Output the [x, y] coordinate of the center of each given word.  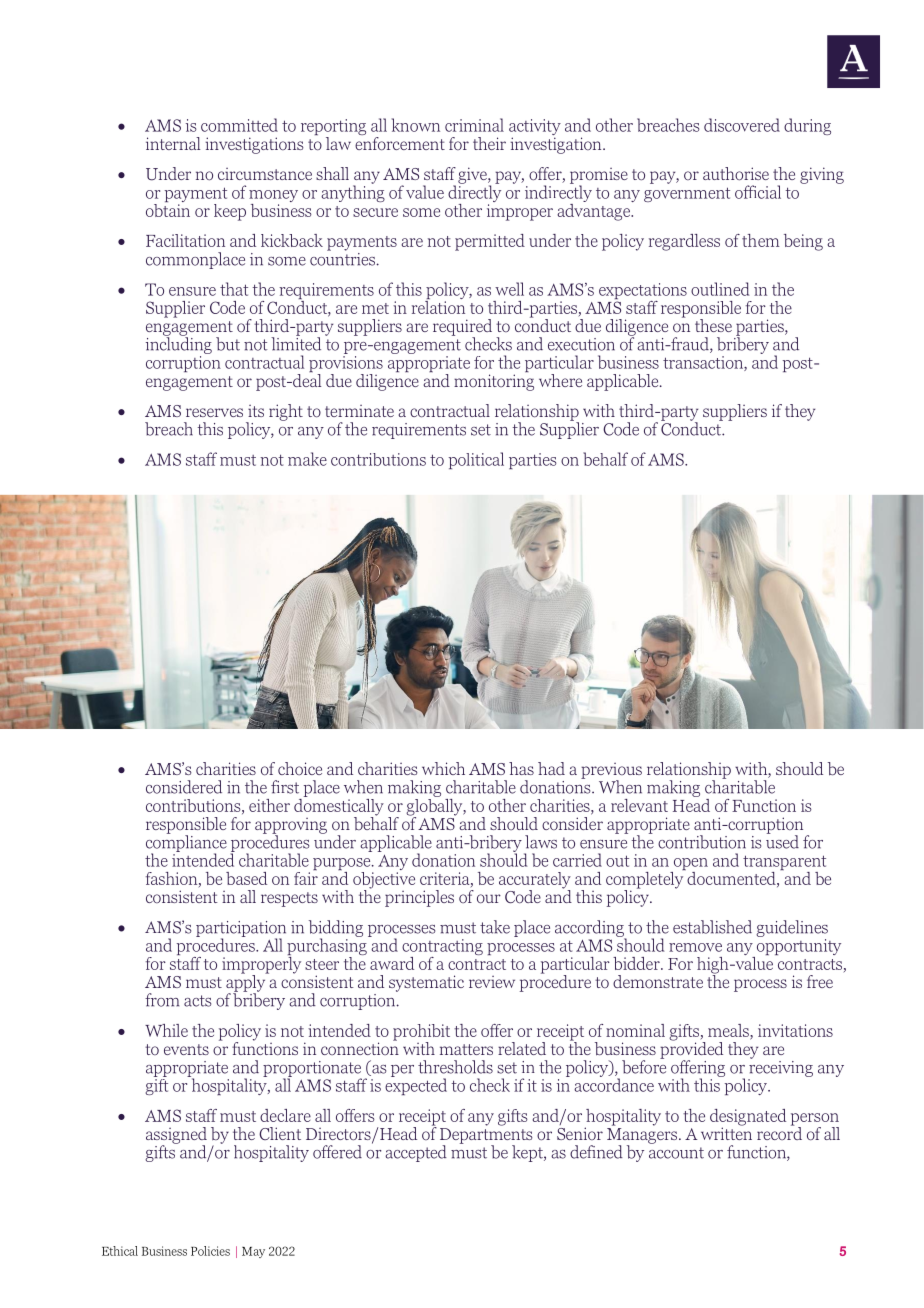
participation [241, 930]
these [713, 325]
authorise [736, 174]
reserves [214, 412]
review [492, 982]
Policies [210, 1251]
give [473, 175]
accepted [416, 1153]
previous [611, 772]
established [712, 927]
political [476, 460]
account [676, 1153]
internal [173, 143]
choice [300, 768]
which [443, 768]
